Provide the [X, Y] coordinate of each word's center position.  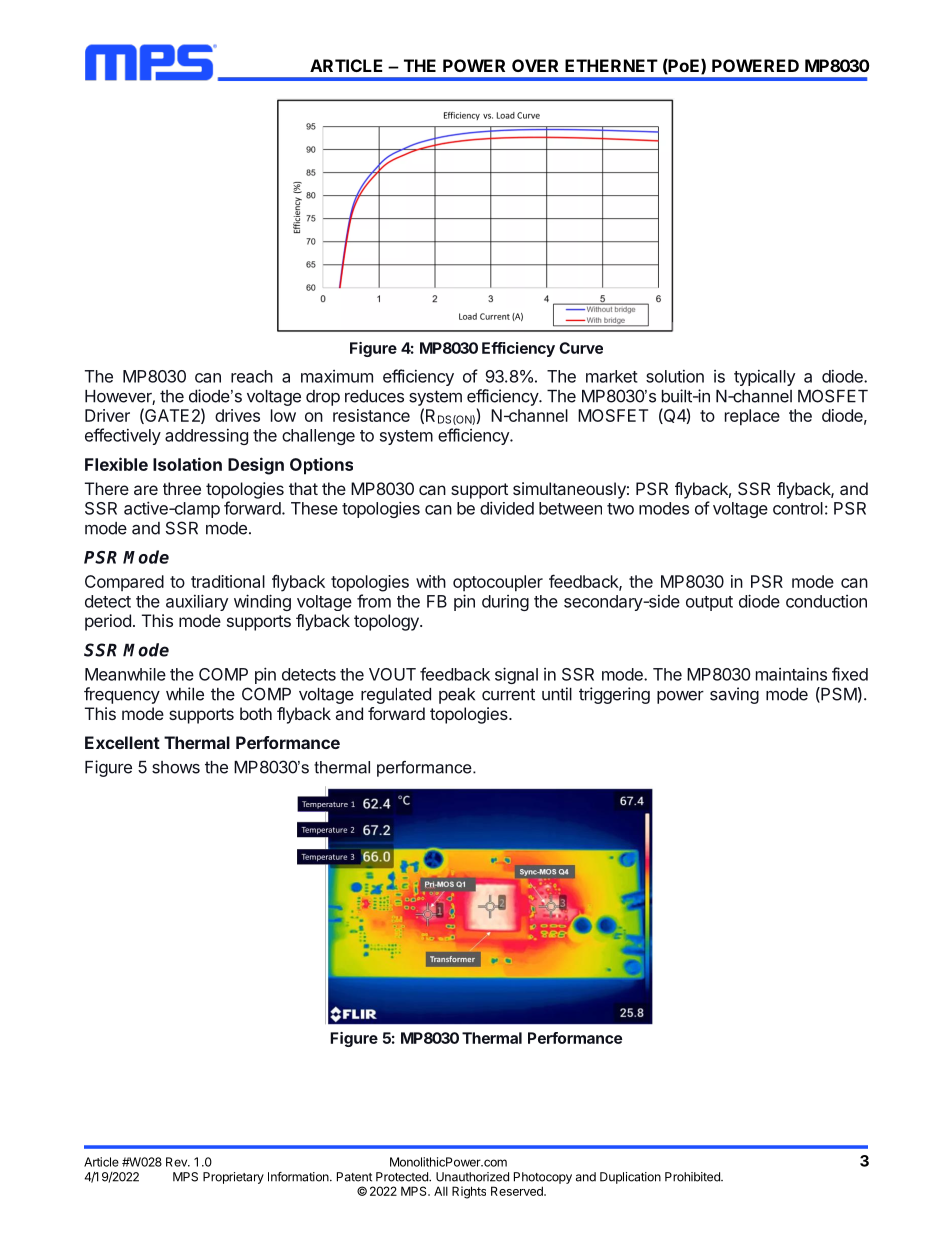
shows [176, 767]
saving [734, 695]
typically [764, 378]
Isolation [187, 464]
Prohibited [693, 1177]
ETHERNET [611, 65]
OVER [535, 65]
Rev [177, 1162]
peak [457, 696]
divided [507, 508]
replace [752, 417]
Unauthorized [472, 1177]
